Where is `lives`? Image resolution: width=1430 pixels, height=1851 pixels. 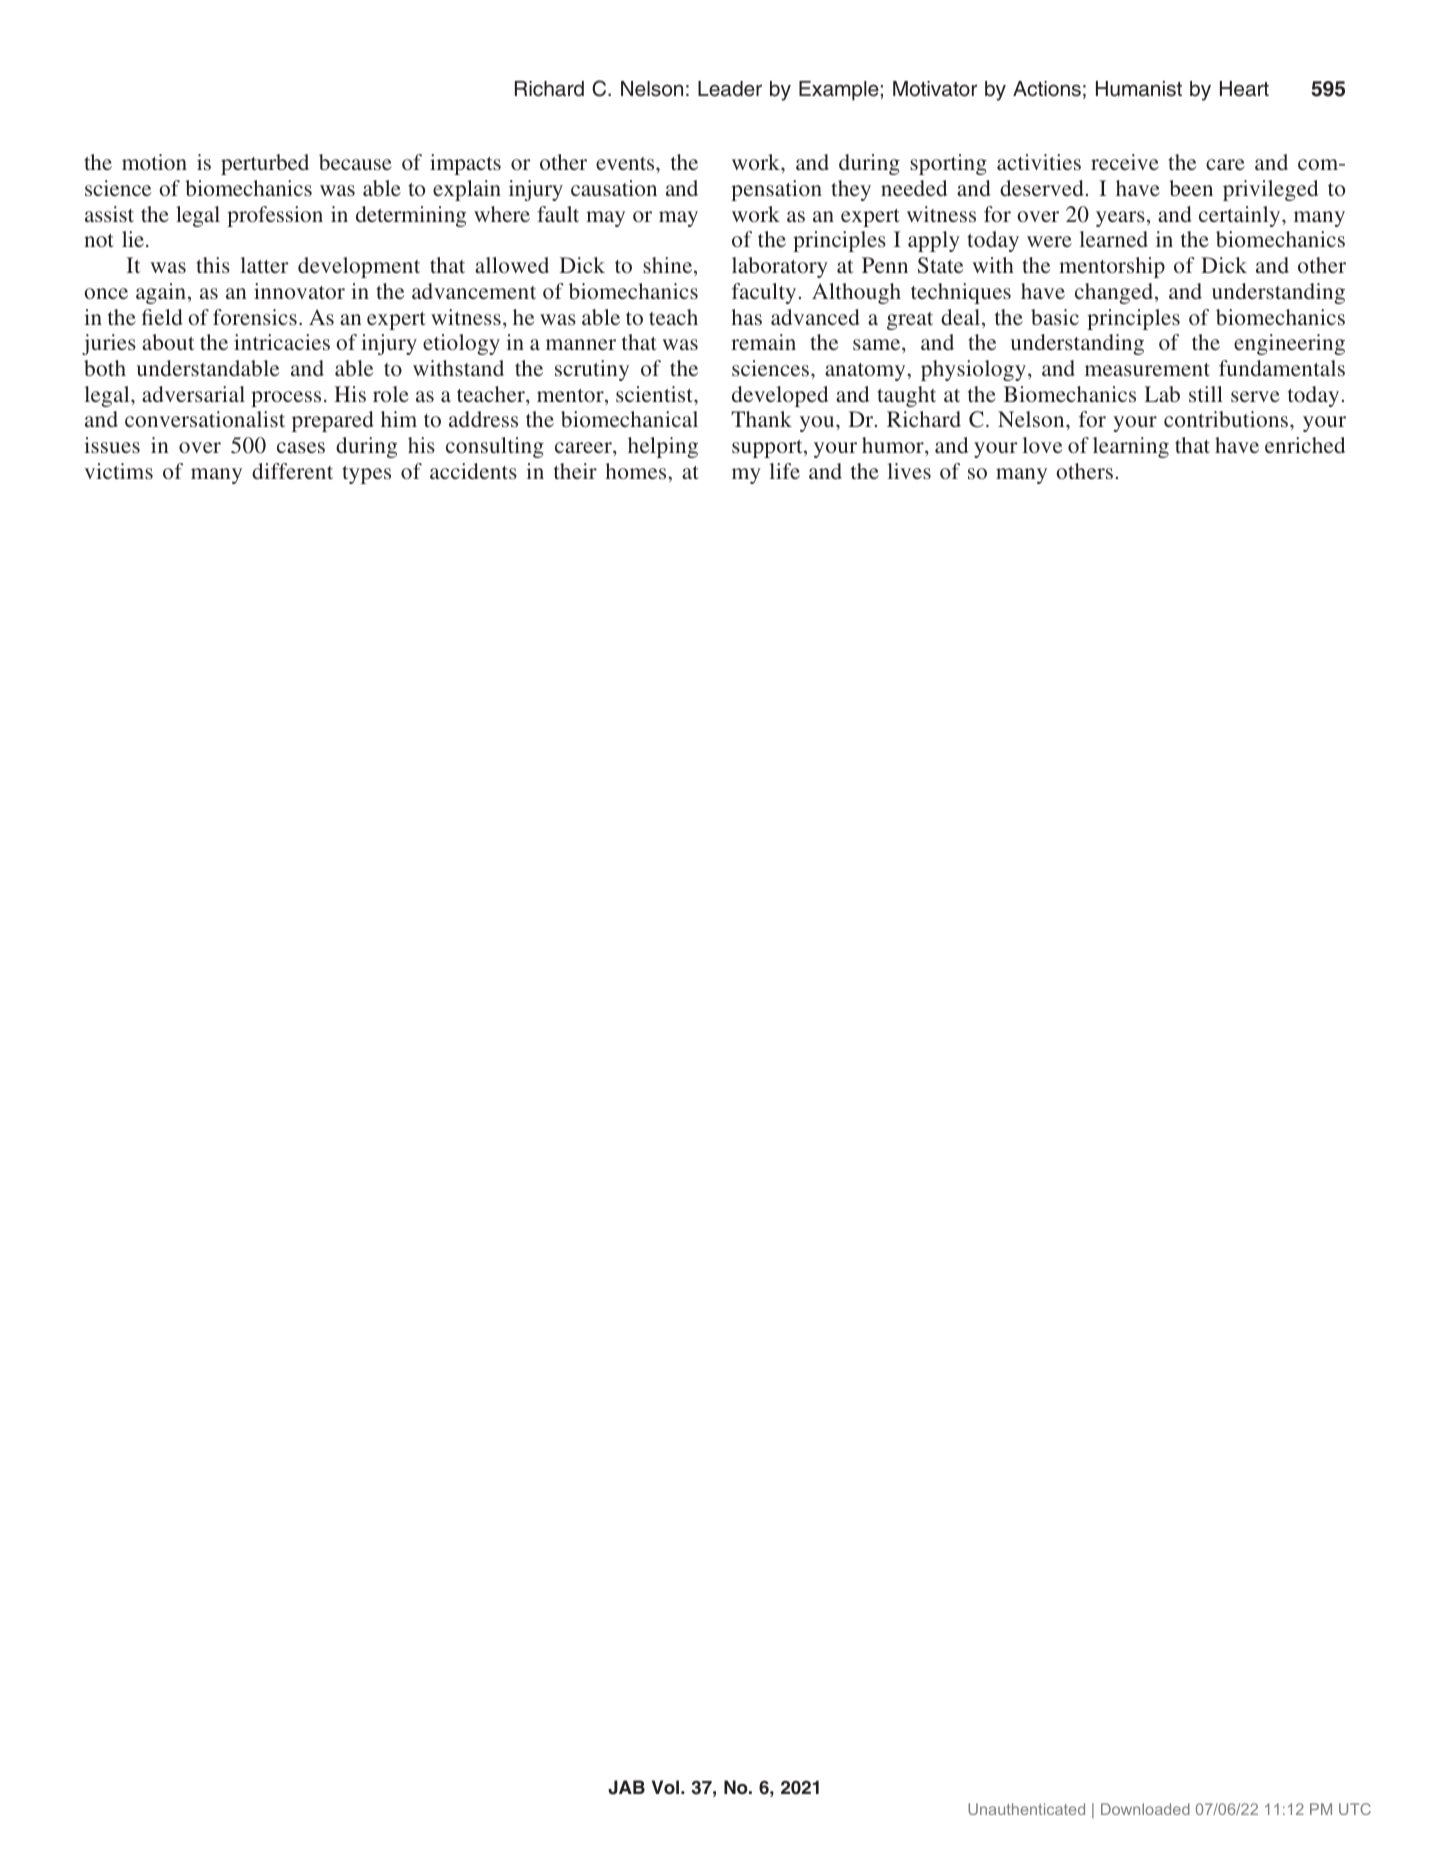
lives is located at coordinates (909, 471).
